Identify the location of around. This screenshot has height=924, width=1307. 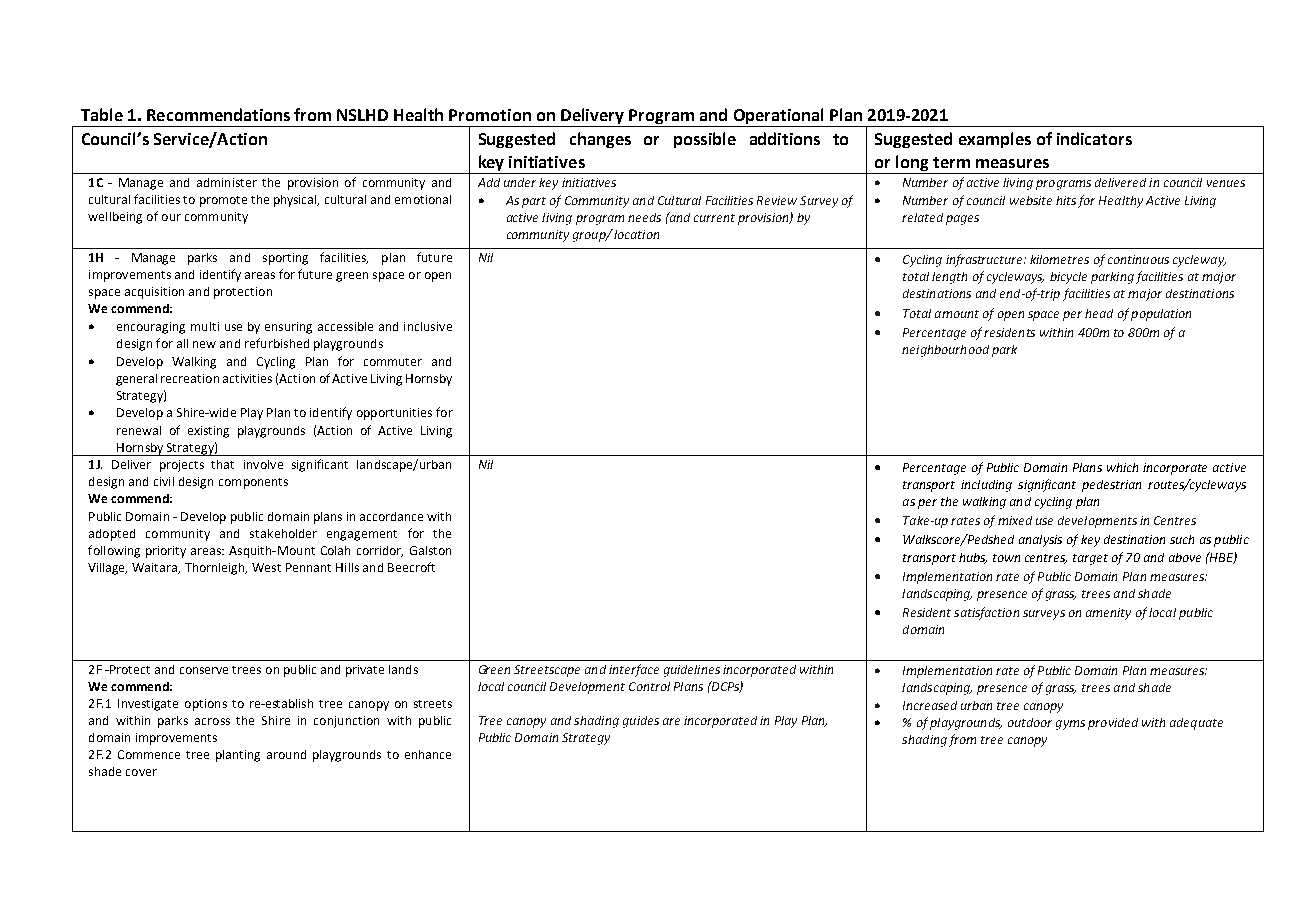
(286, 754).
